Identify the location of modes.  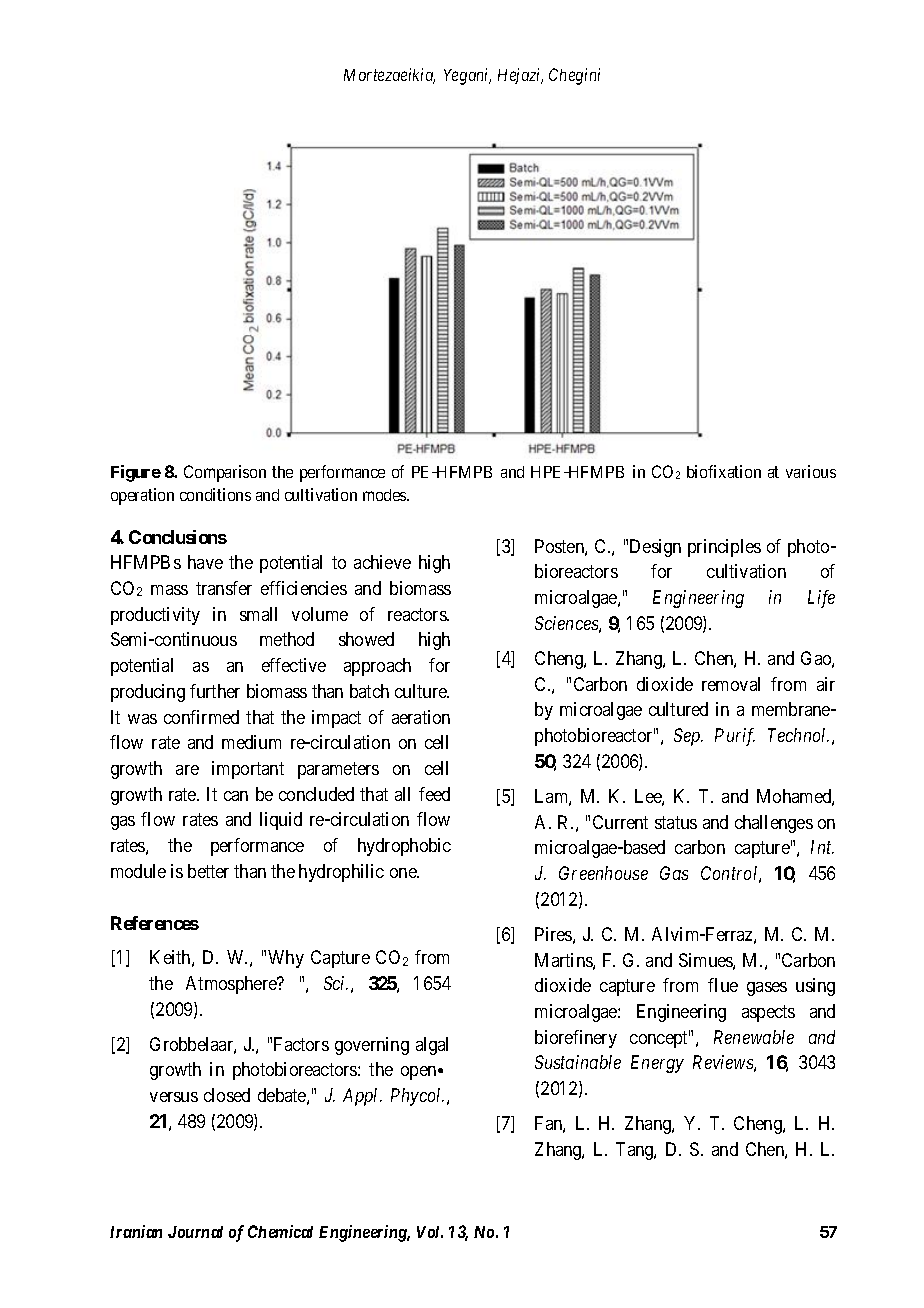
(385, 495).
